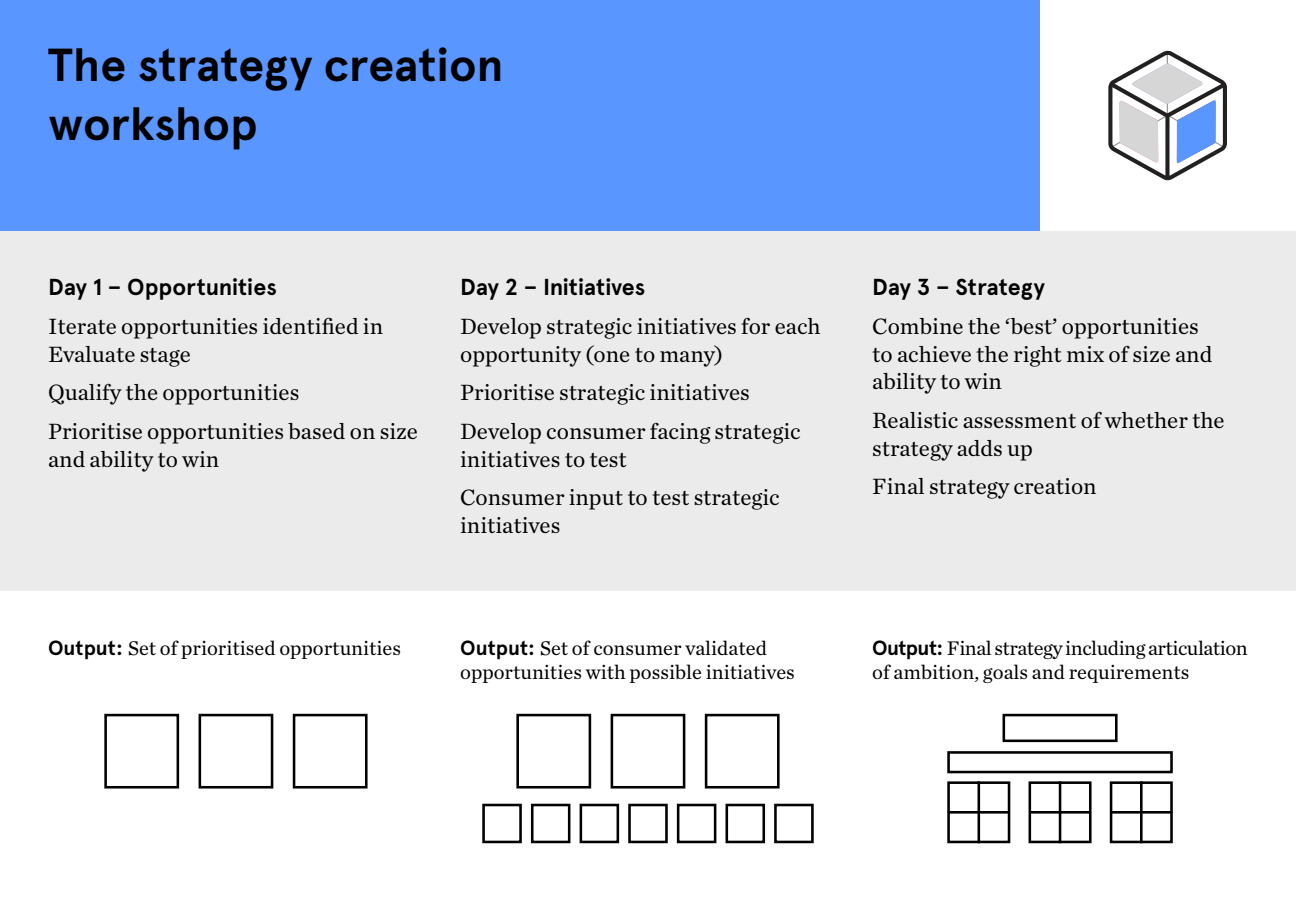 This image has width=1296, height=924. I want to click on Combine, so click(918, 326).
